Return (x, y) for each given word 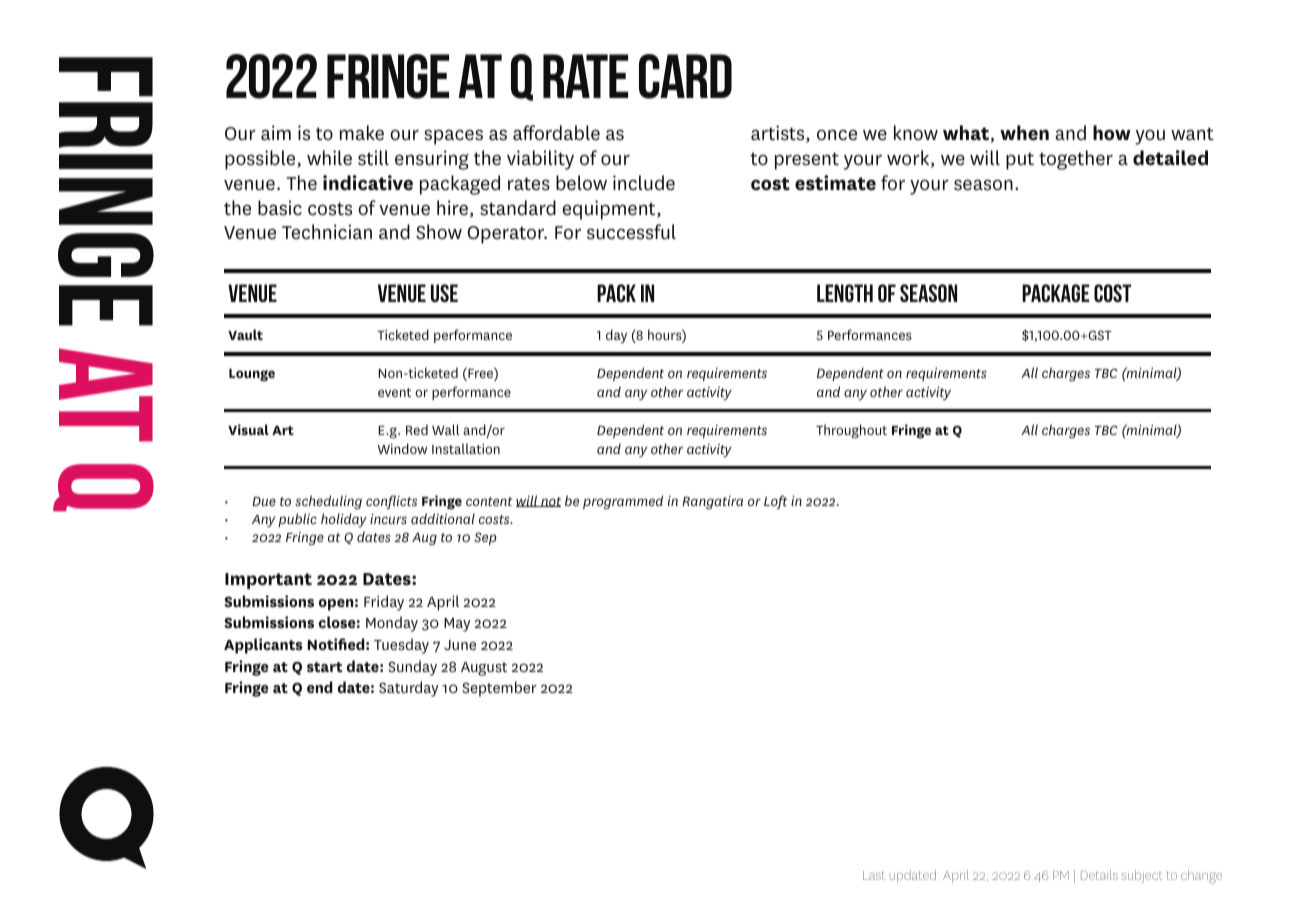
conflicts (391, 502)
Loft (775, 502)
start (325, 667)
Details (1099, 875)
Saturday (408, 689)
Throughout (851, 431)
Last (874, 875)
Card (685, 76)
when (1024, 133)
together (1076, 160)
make (362, 133)
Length (845, 293)
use (444, 293)
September (499, 689)
